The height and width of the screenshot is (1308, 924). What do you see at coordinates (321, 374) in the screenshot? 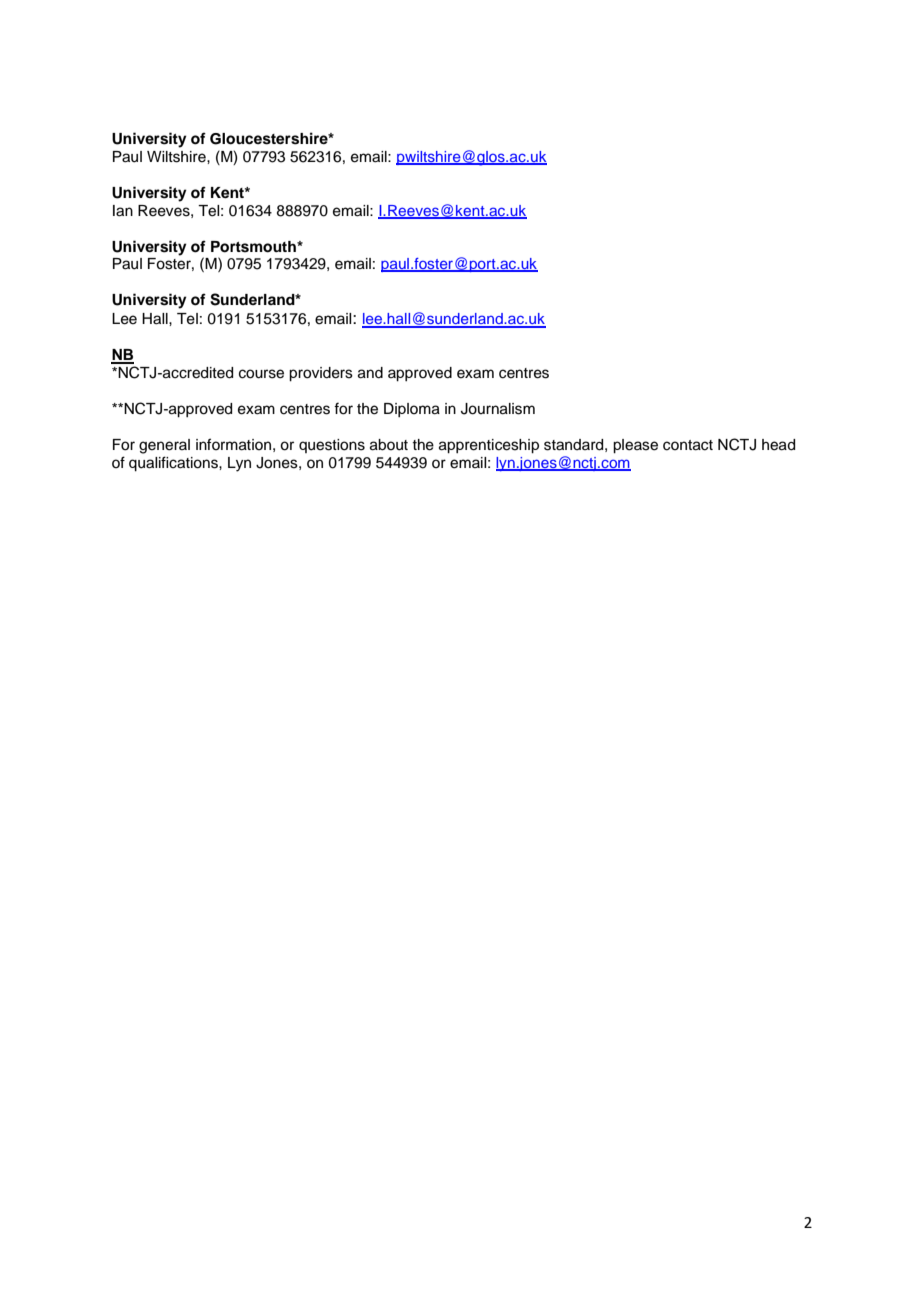
I see `providers` at bounding box center [321, 374].
